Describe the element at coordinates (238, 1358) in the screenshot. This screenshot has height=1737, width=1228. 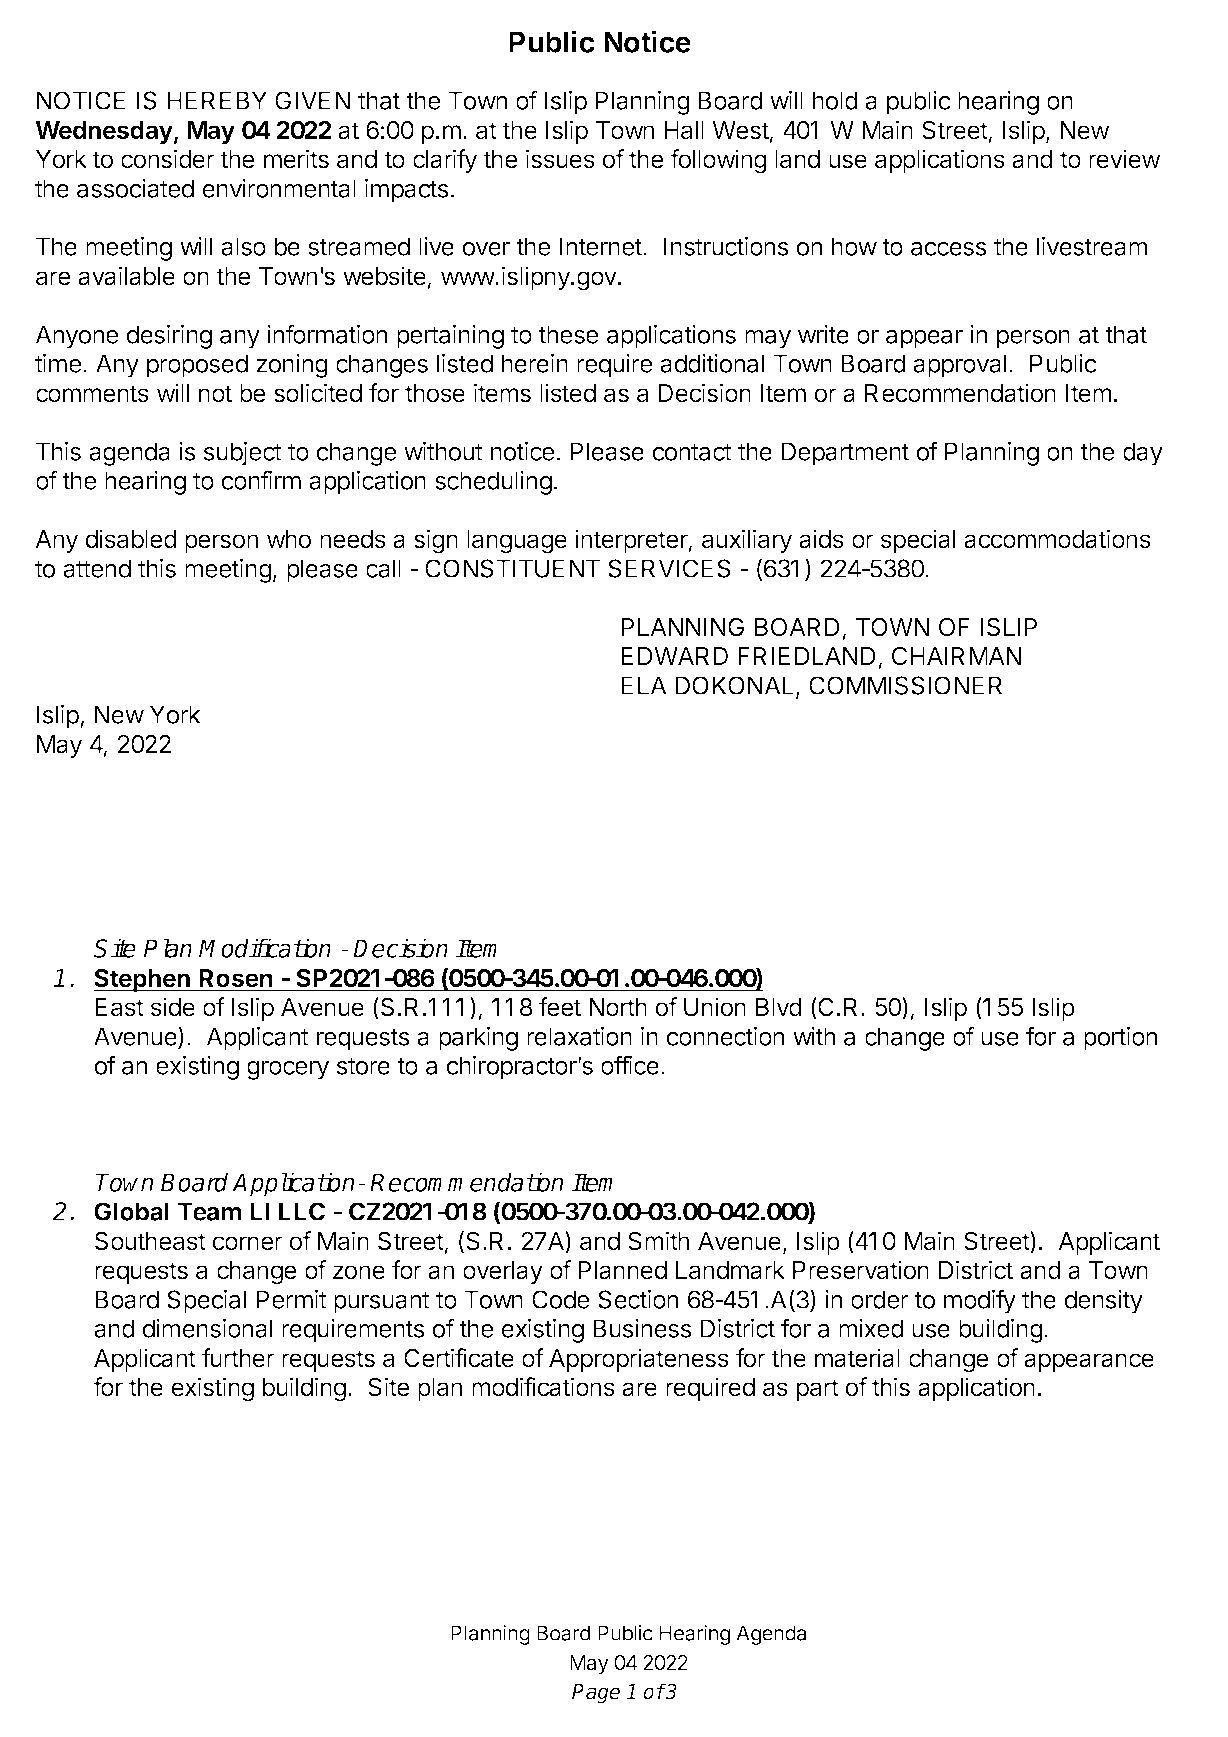
I see `further` at that location.
